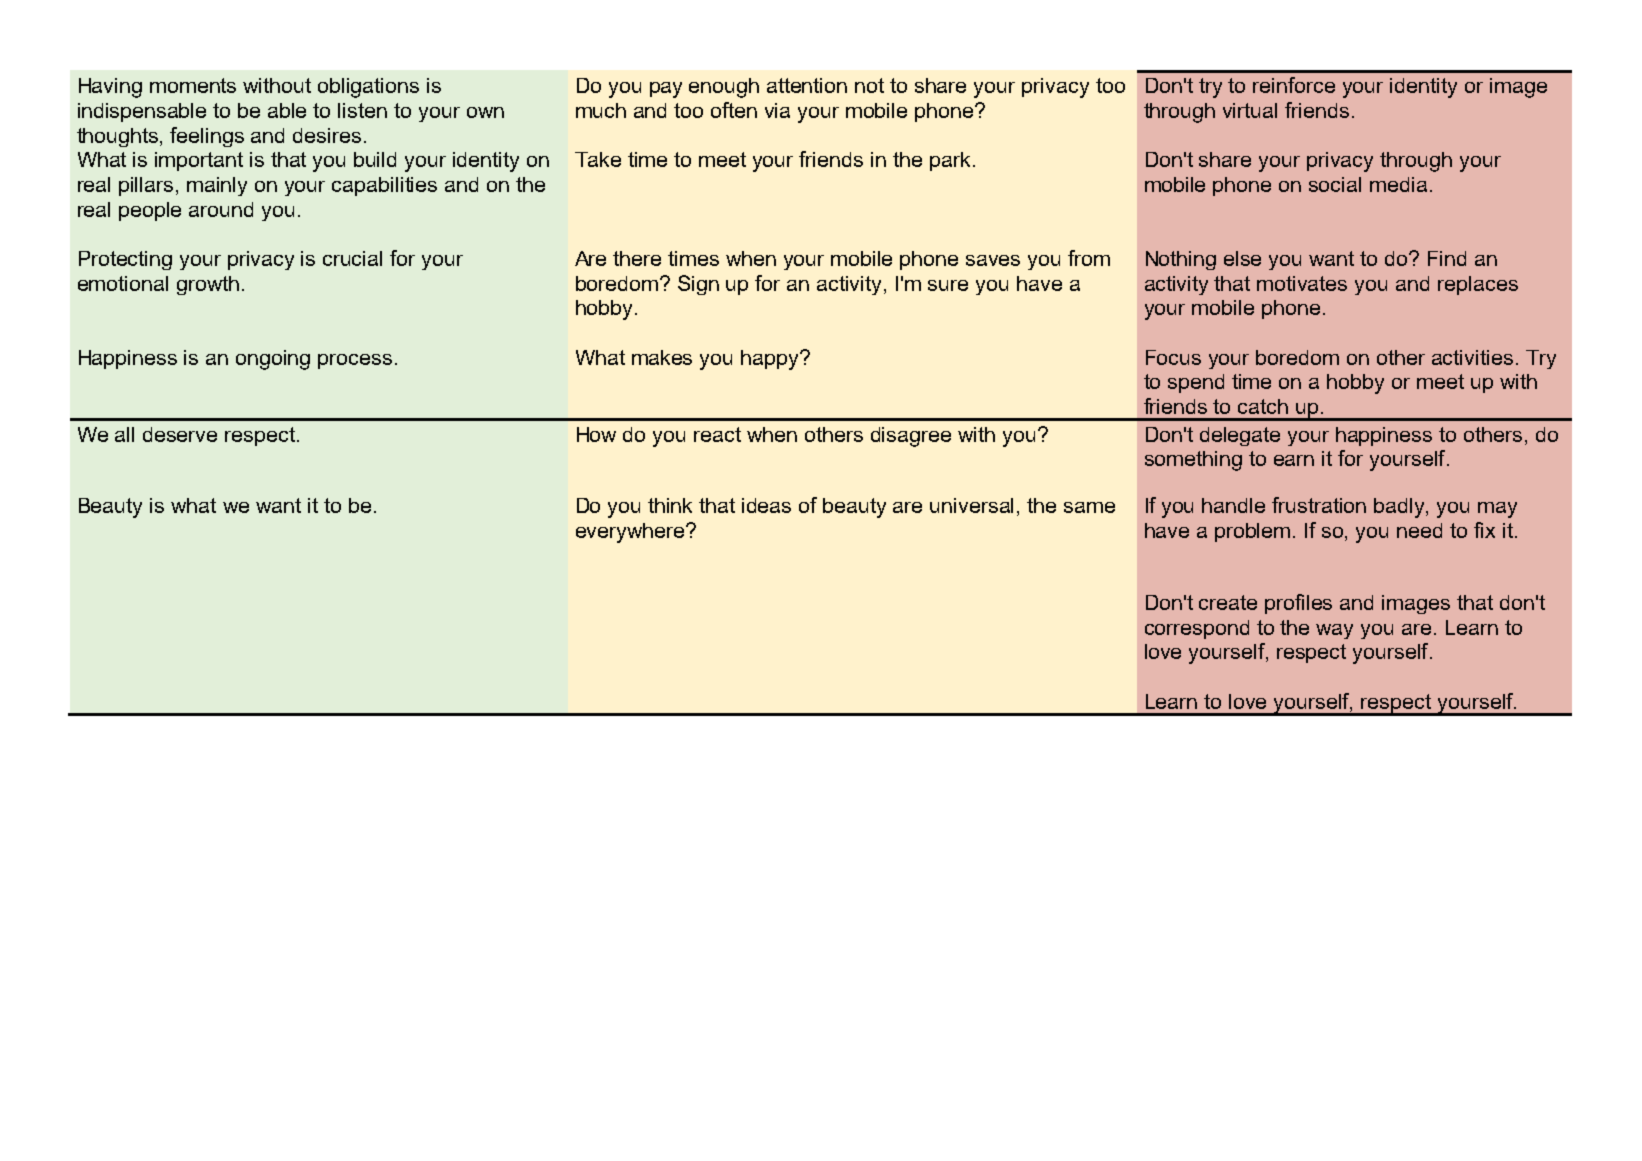 The height and width of the document is (1161, 1642). Describe the element at coordinates (777, 110) in the document. I see `via` at that location.
